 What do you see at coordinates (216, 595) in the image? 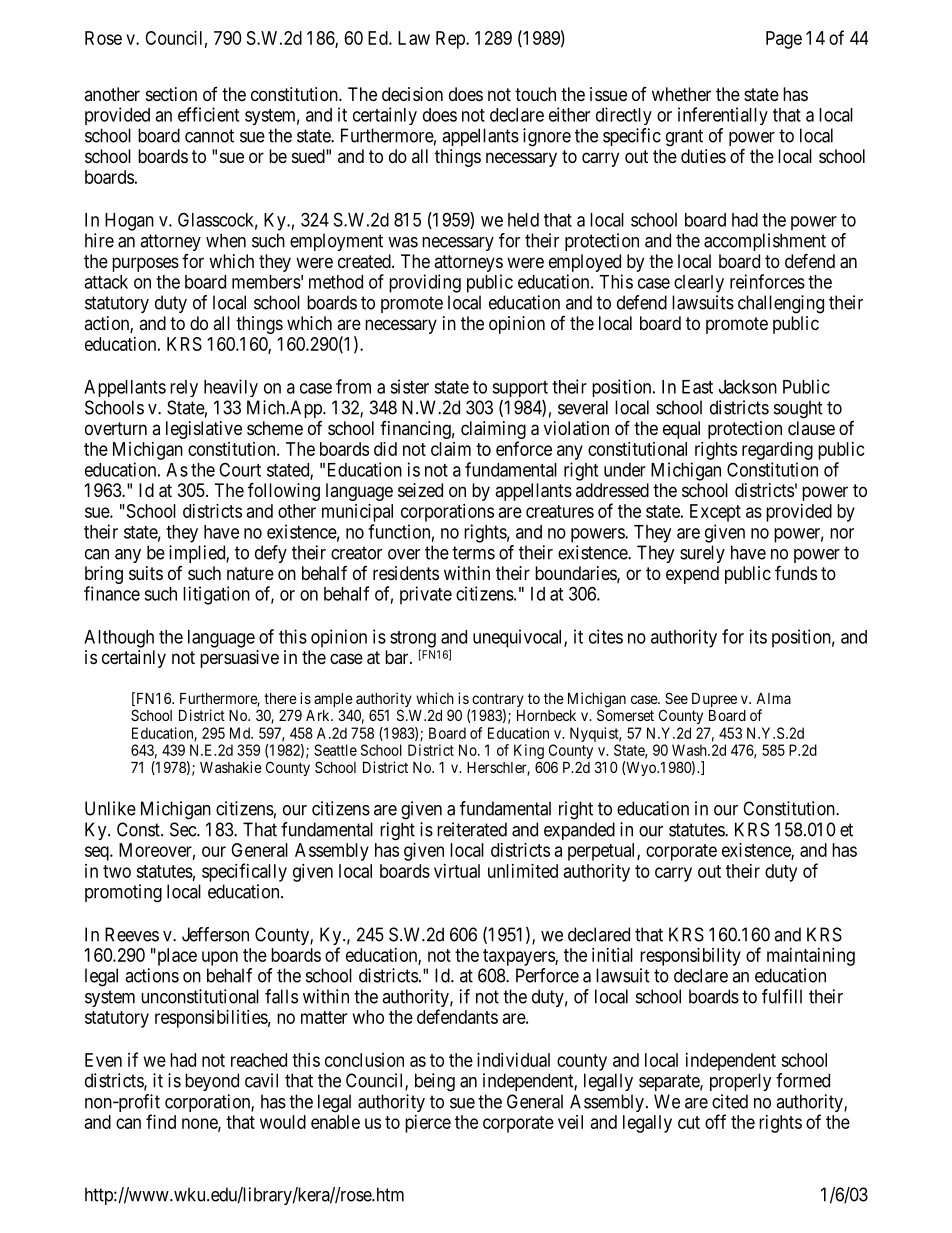
I see `litigation` at bounding box center [216, 595].
